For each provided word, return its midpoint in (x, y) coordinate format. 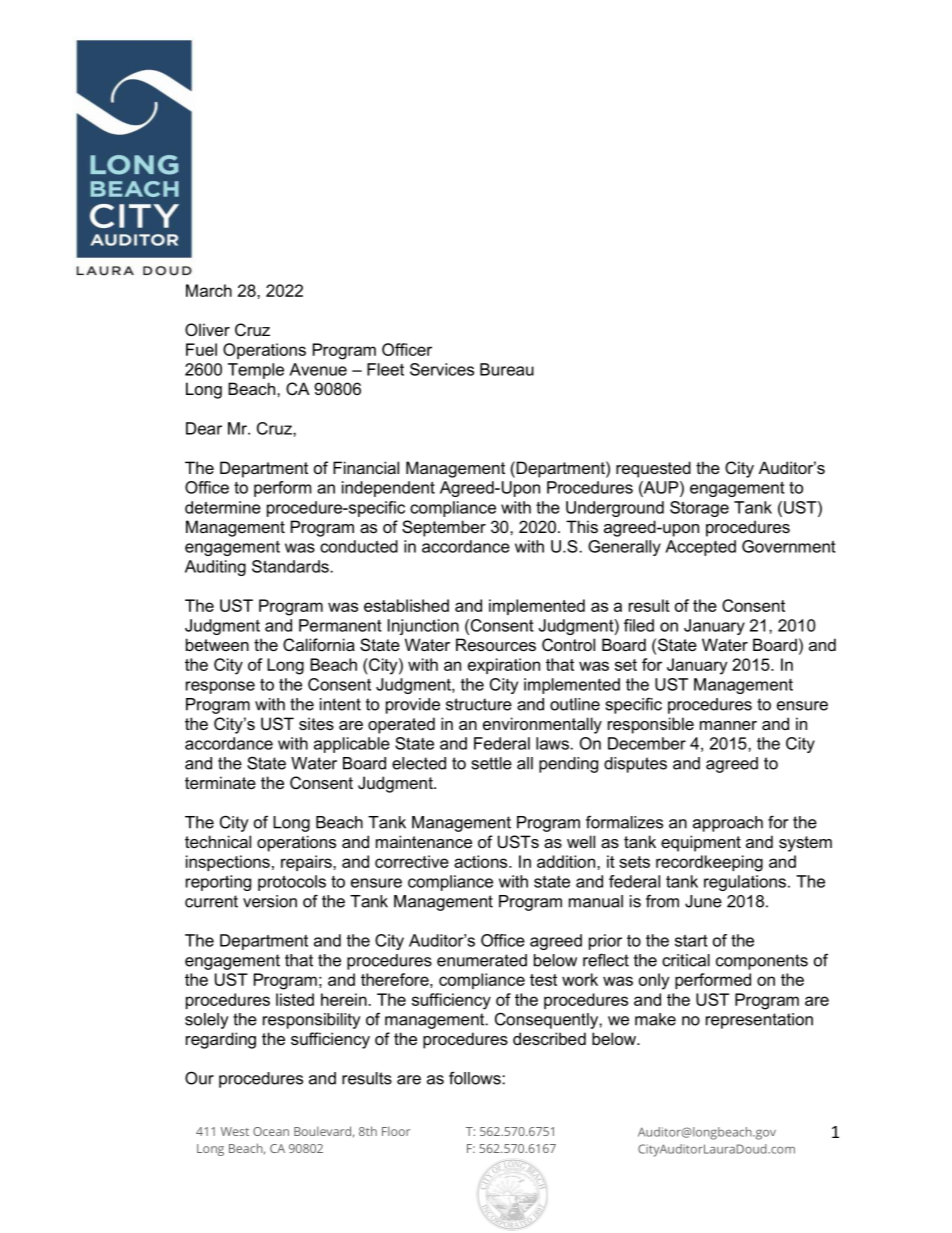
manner (728, 725)
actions (482, 861)
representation (759, 1021)
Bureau (507, 369)
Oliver (207, 329)
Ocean (271, 1131)
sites (316, 723)
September (444, 528)
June (703, 901)
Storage (699, 509)
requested (653, 469)
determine (223, 507)
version (270, 901)
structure (479, 704)
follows (476, 1078)
